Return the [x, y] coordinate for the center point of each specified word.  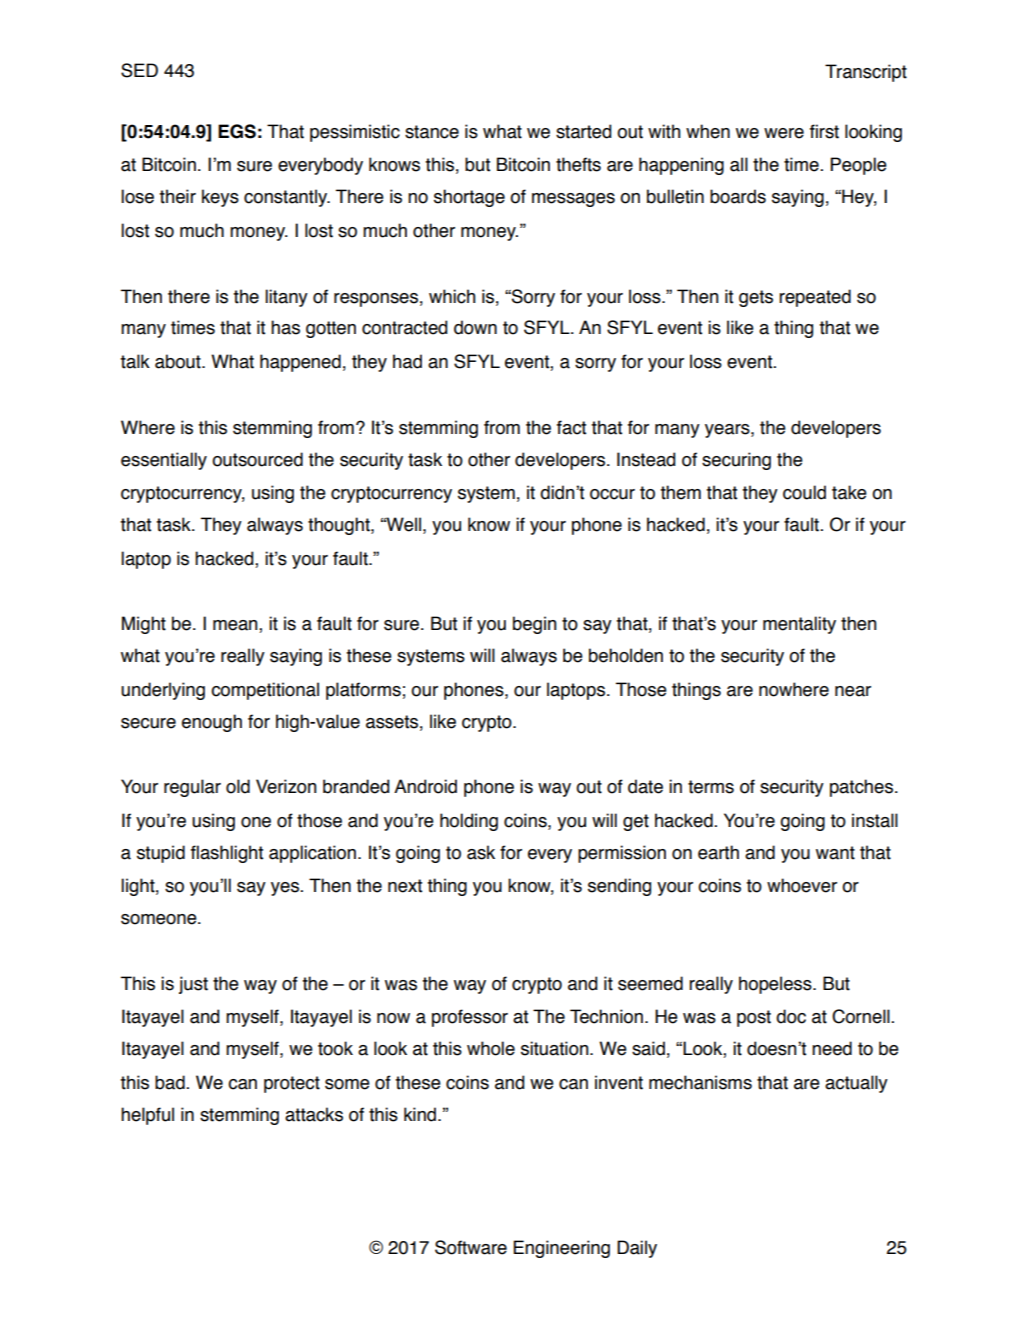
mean [236, 626]
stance [432, 132]
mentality [799, 625]
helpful [147, 1116]
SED [139, 70]
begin [534, 625]
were [784, 133]
